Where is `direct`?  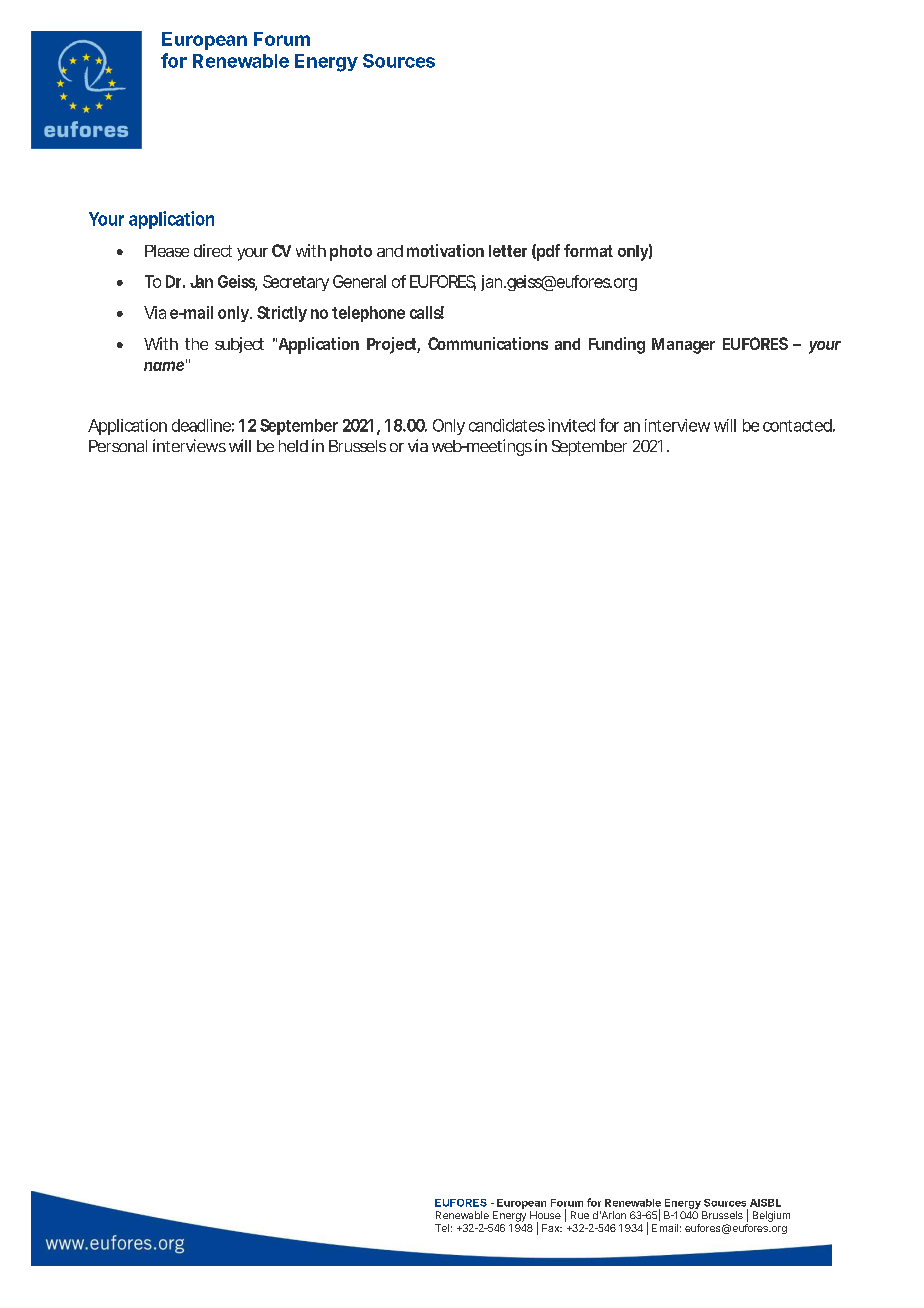
direct is located at coordinates (213, 250).
